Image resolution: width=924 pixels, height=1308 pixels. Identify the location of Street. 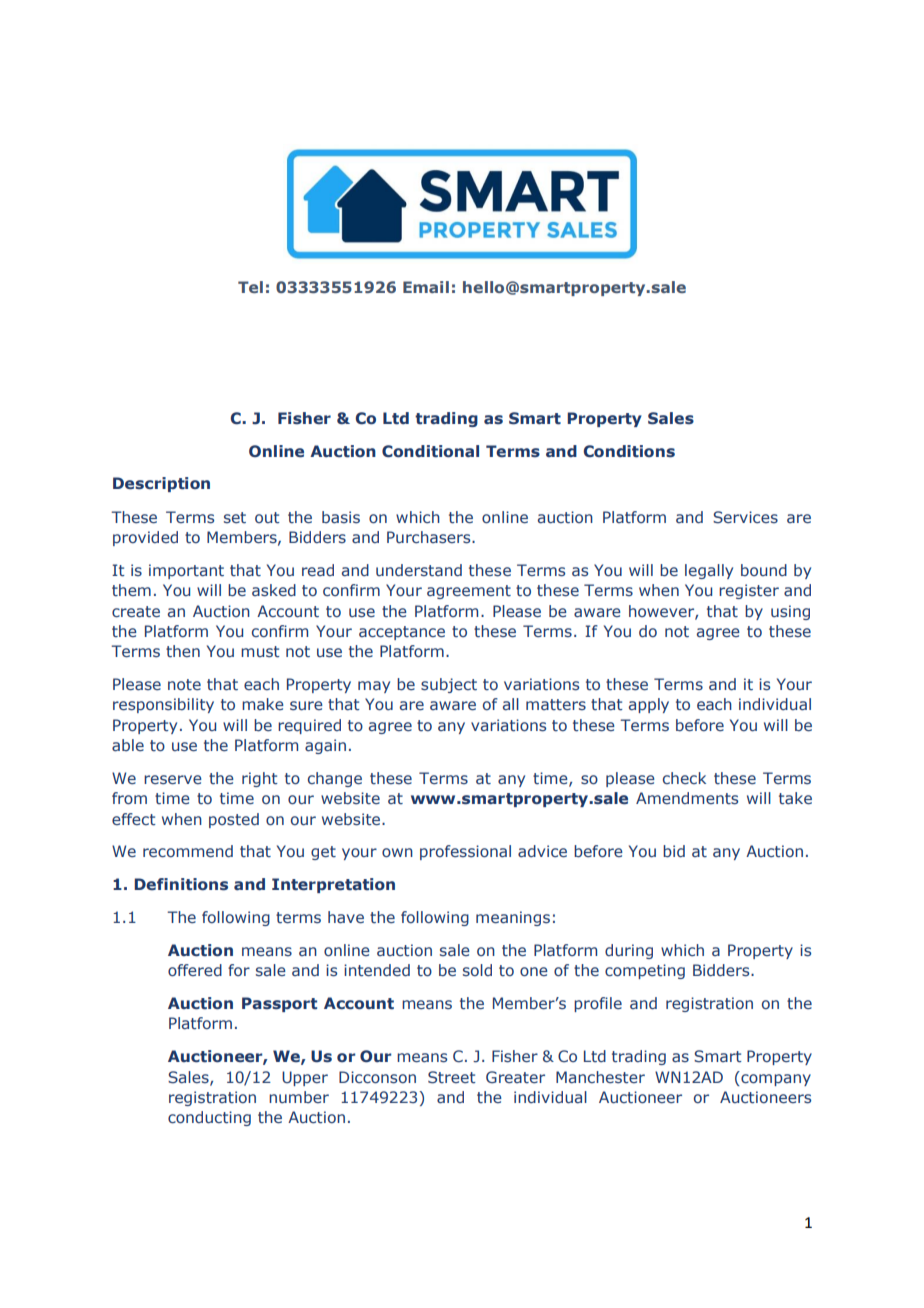
(452, 1077).
